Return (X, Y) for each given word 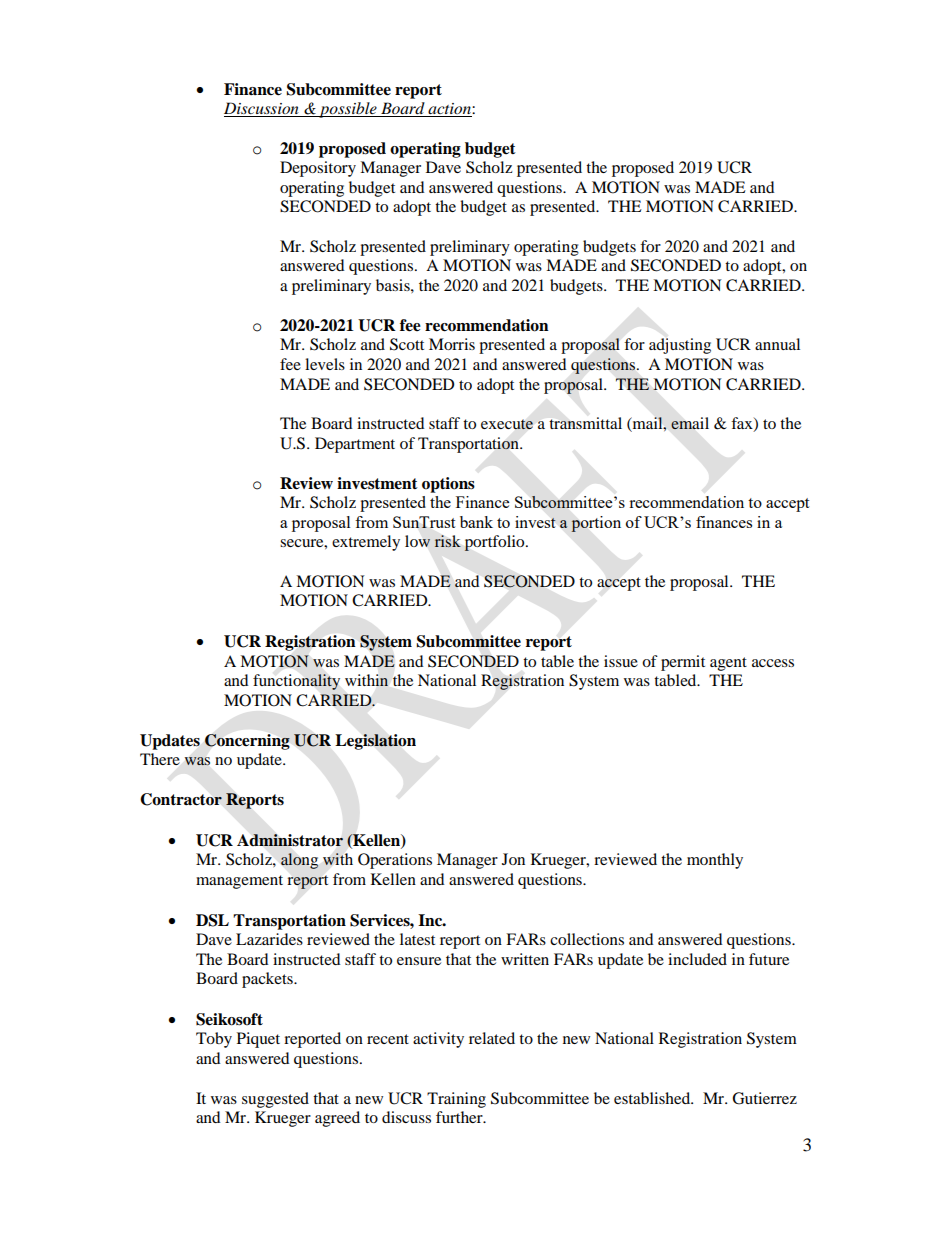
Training (456, 1100)
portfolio (495, 543)
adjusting (680, 346)
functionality (296, 682)
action (449, 110)
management (239, 882)
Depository (318, 169)
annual (777, 344)
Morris (452, 344)
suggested (275, 1100)
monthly (715, 861)
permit (683, 663)
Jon (513, 859)
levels (325, 364)
